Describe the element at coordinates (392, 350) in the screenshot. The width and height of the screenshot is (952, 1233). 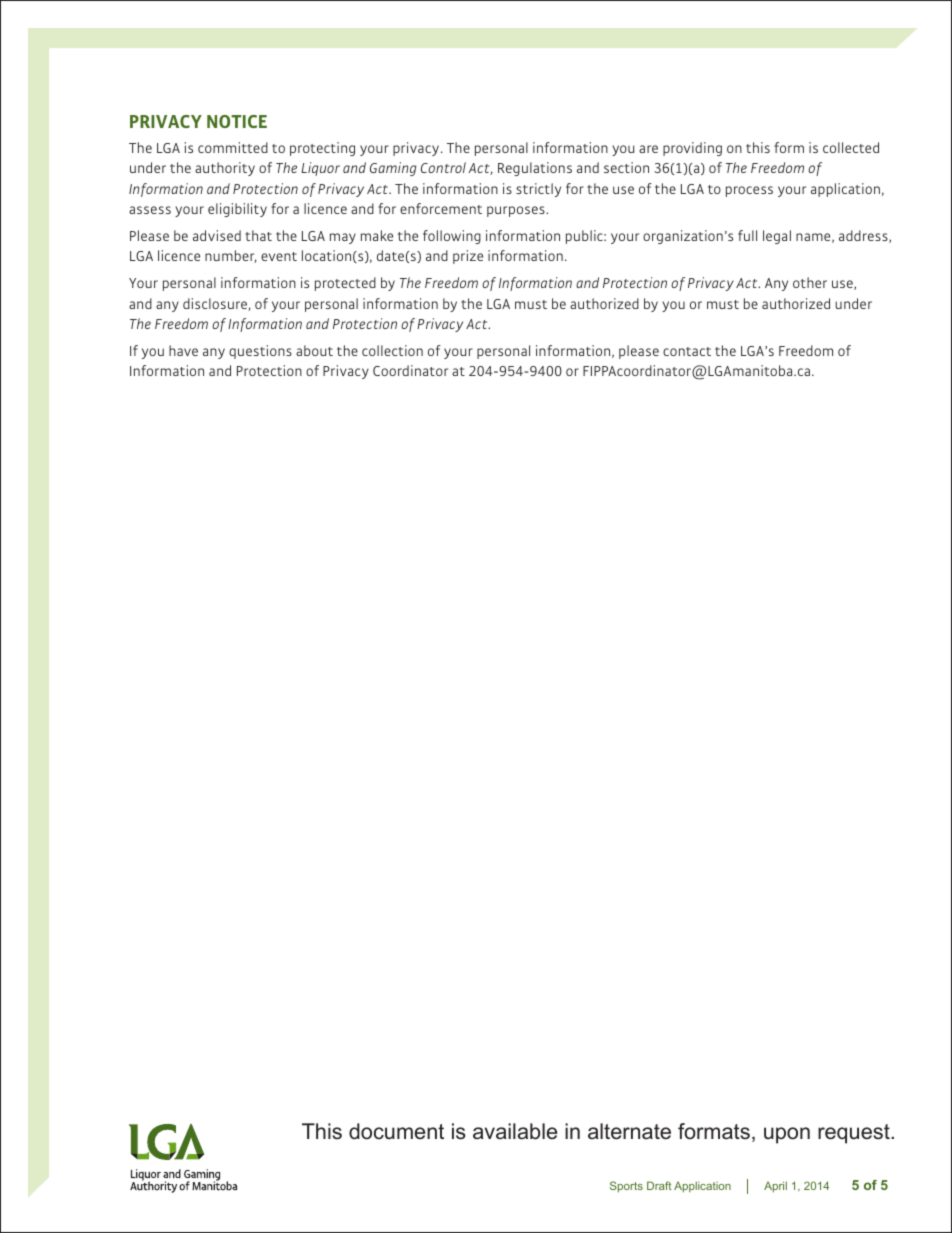
I see `collection` at that location.
